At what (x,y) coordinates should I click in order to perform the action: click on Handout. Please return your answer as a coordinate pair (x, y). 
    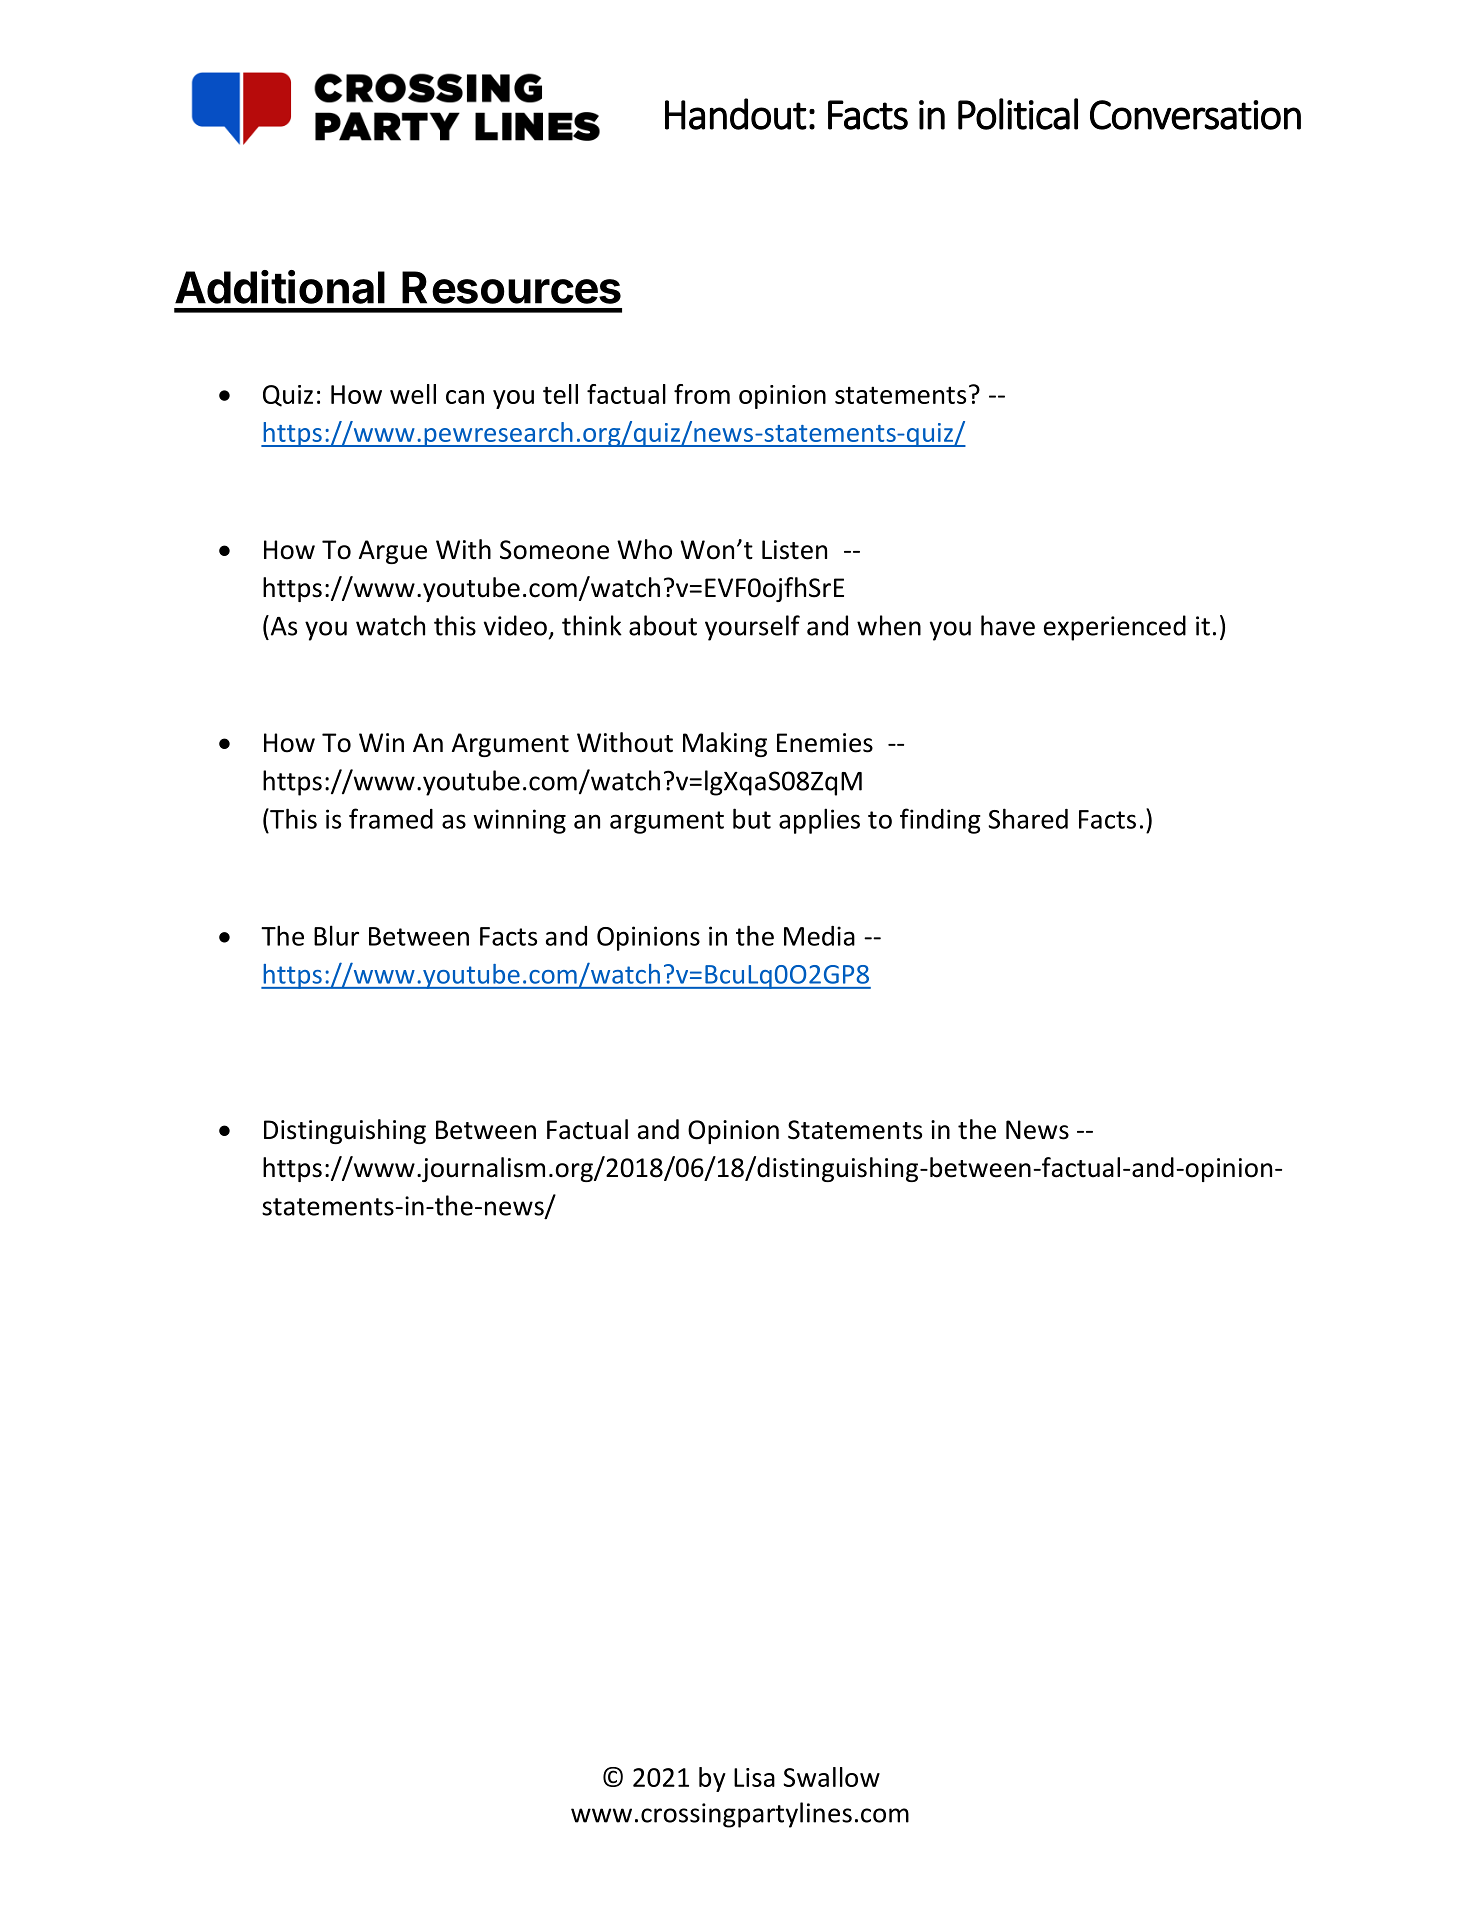
    Looking at the image, I should click on (736, 114).
